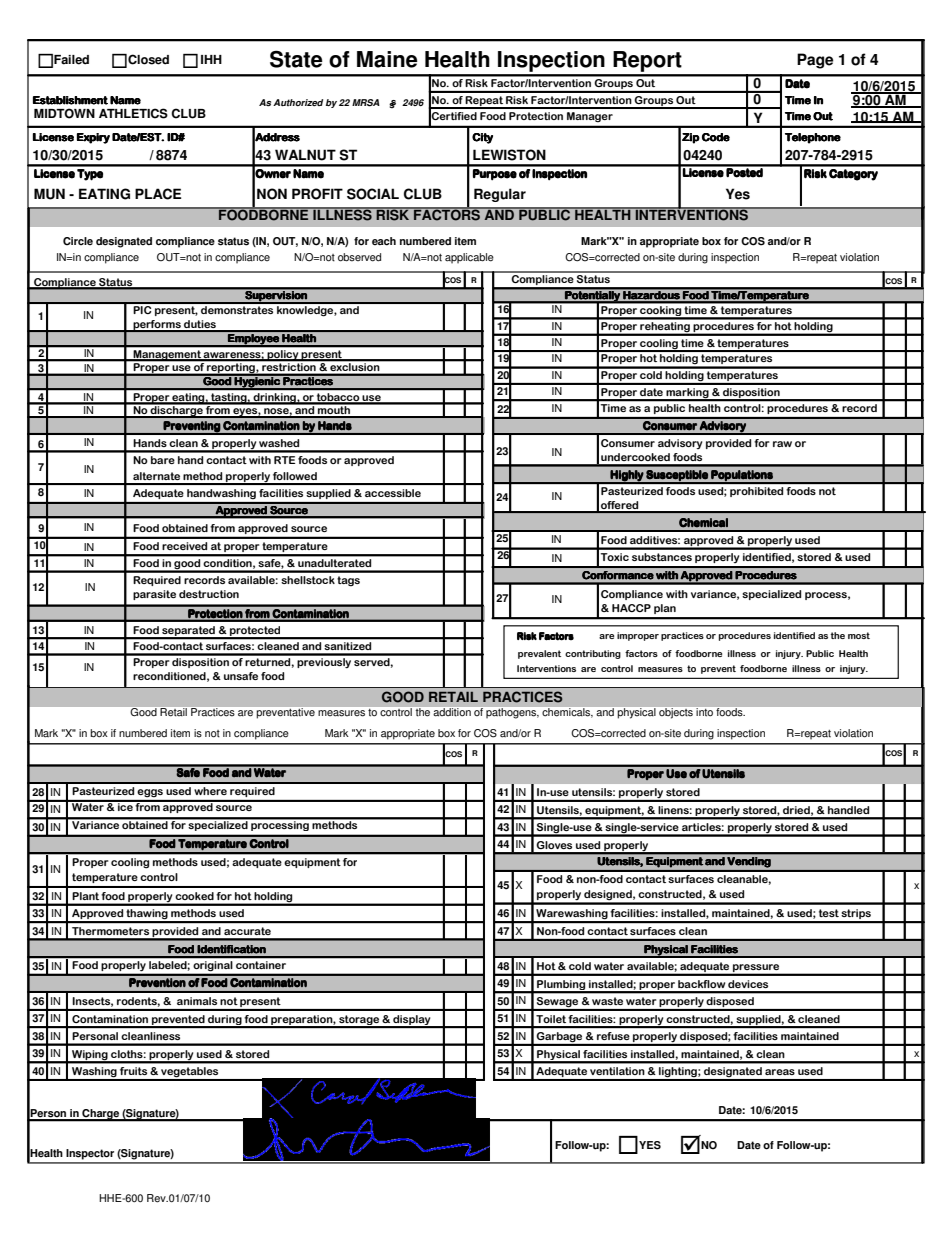  Describe the element at coordinates (859, 635) in the screenshot. I see `most` at that location.
